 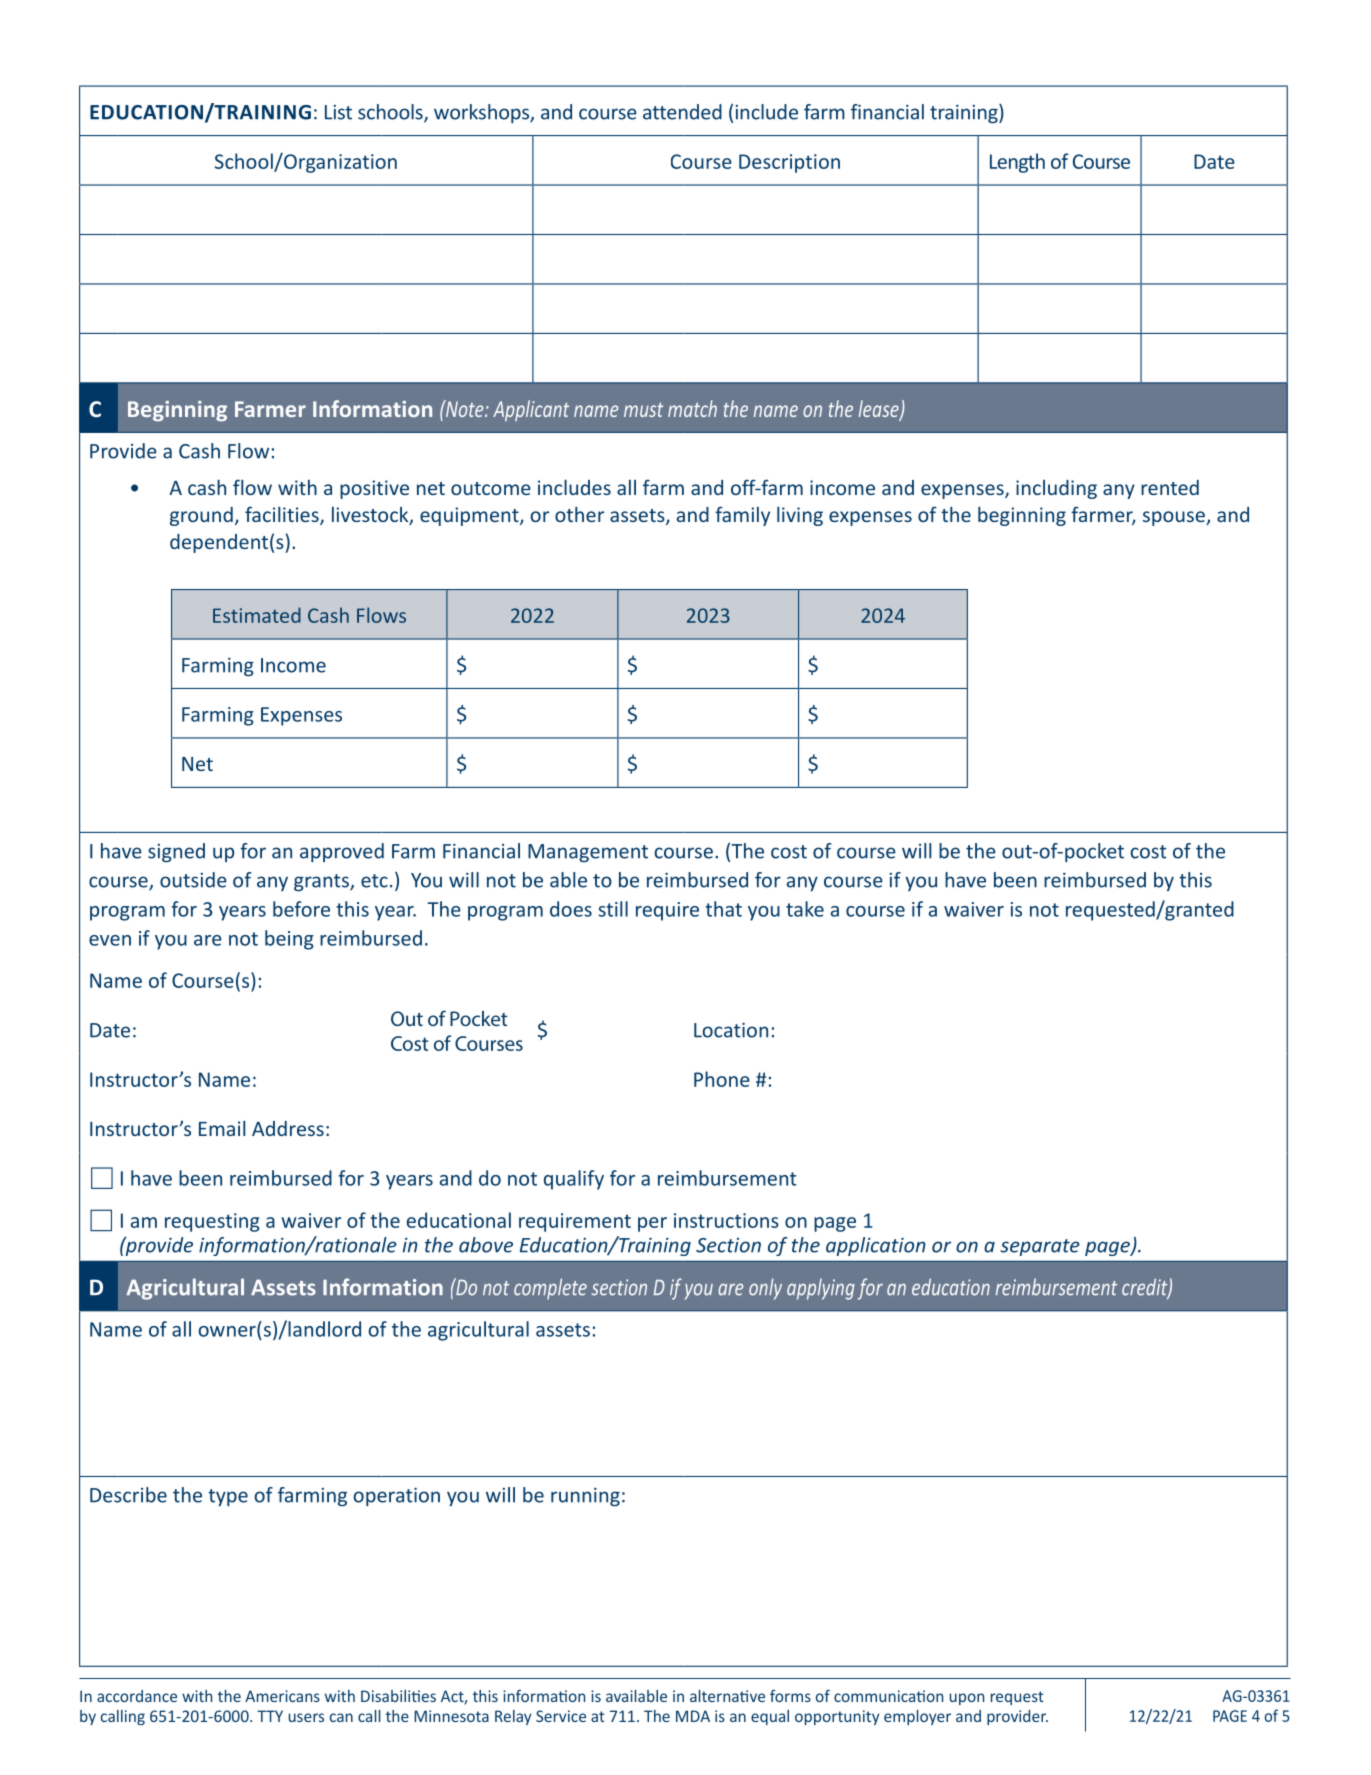 What do you see at coordinates (201, 516) in the screenshot?
I see `ground` at bounding box center [201, 516].
